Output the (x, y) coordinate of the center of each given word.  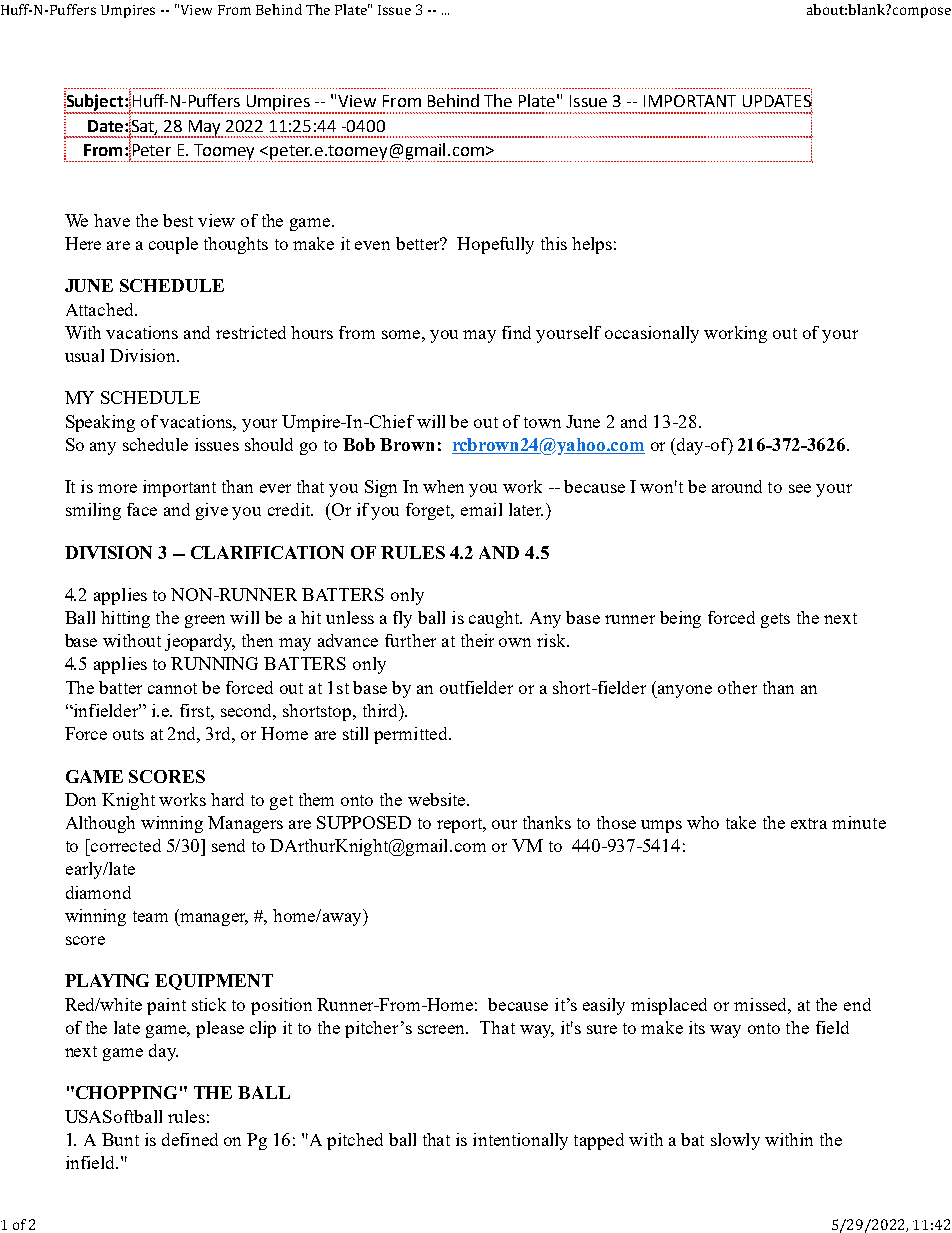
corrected (125, 845)
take (741, 822)
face (142, 509)
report (461, 825)
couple (173, 245)
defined (190, 1139)
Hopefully (495, 245)
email (481, 509)
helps (592, 245)
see (800, 488)
